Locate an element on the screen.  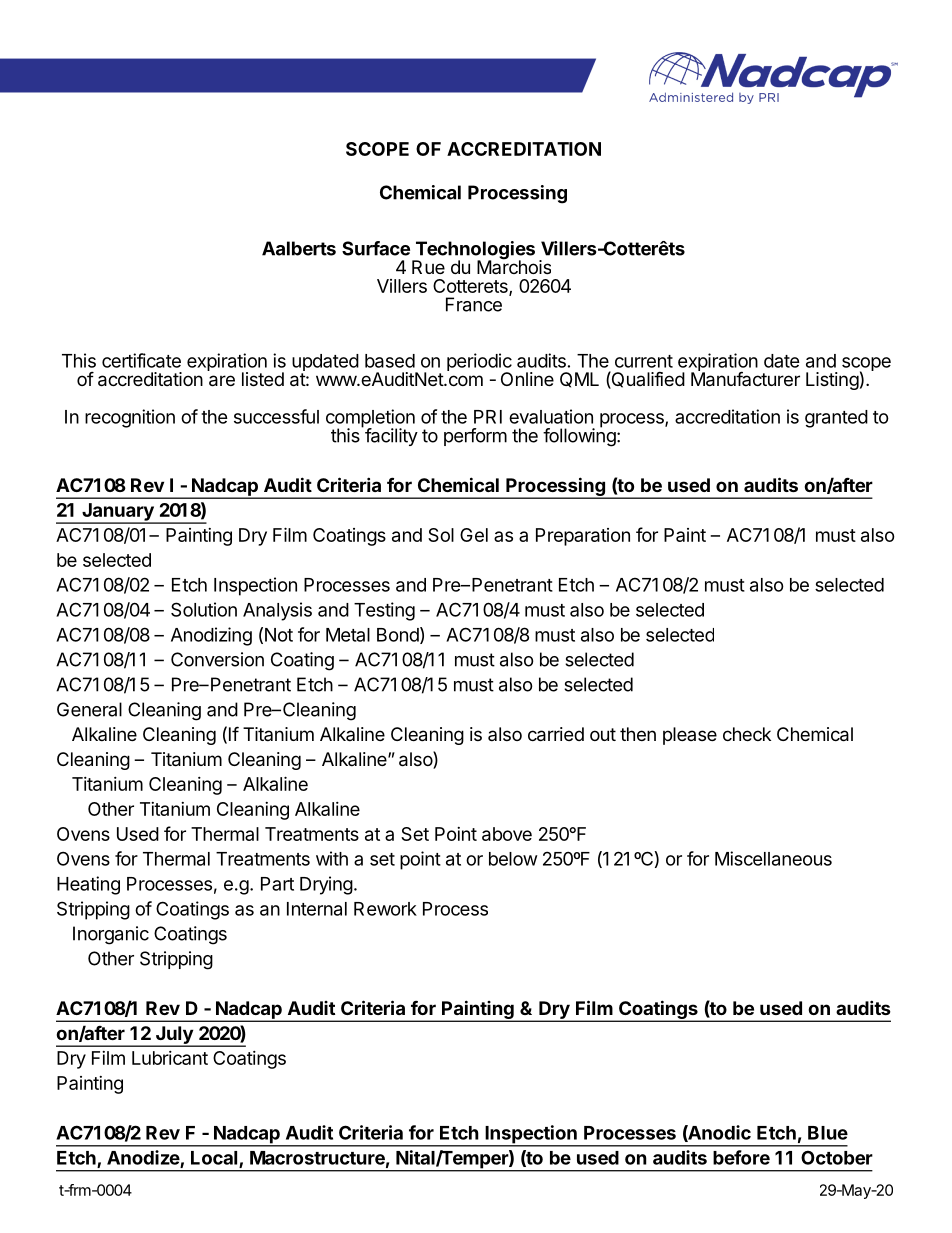
Gel is located at coordinates (474, 535).
